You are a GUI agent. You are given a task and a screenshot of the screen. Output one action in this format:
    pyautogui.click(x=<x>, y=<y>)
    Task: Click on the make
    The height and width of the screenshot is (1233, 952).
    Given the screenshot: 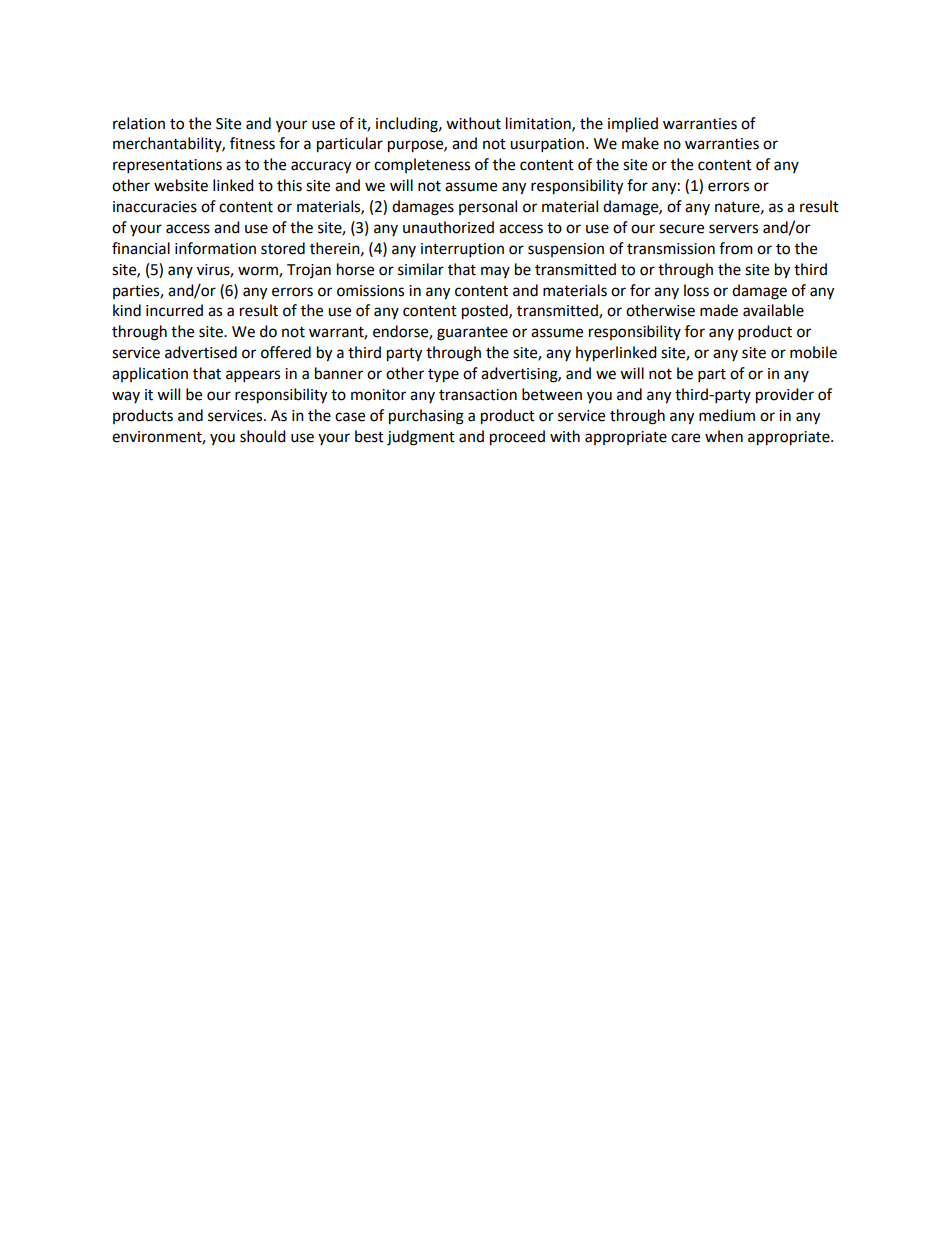 What is the action you would take?
    pyautogui.click(x=640, y=143)
